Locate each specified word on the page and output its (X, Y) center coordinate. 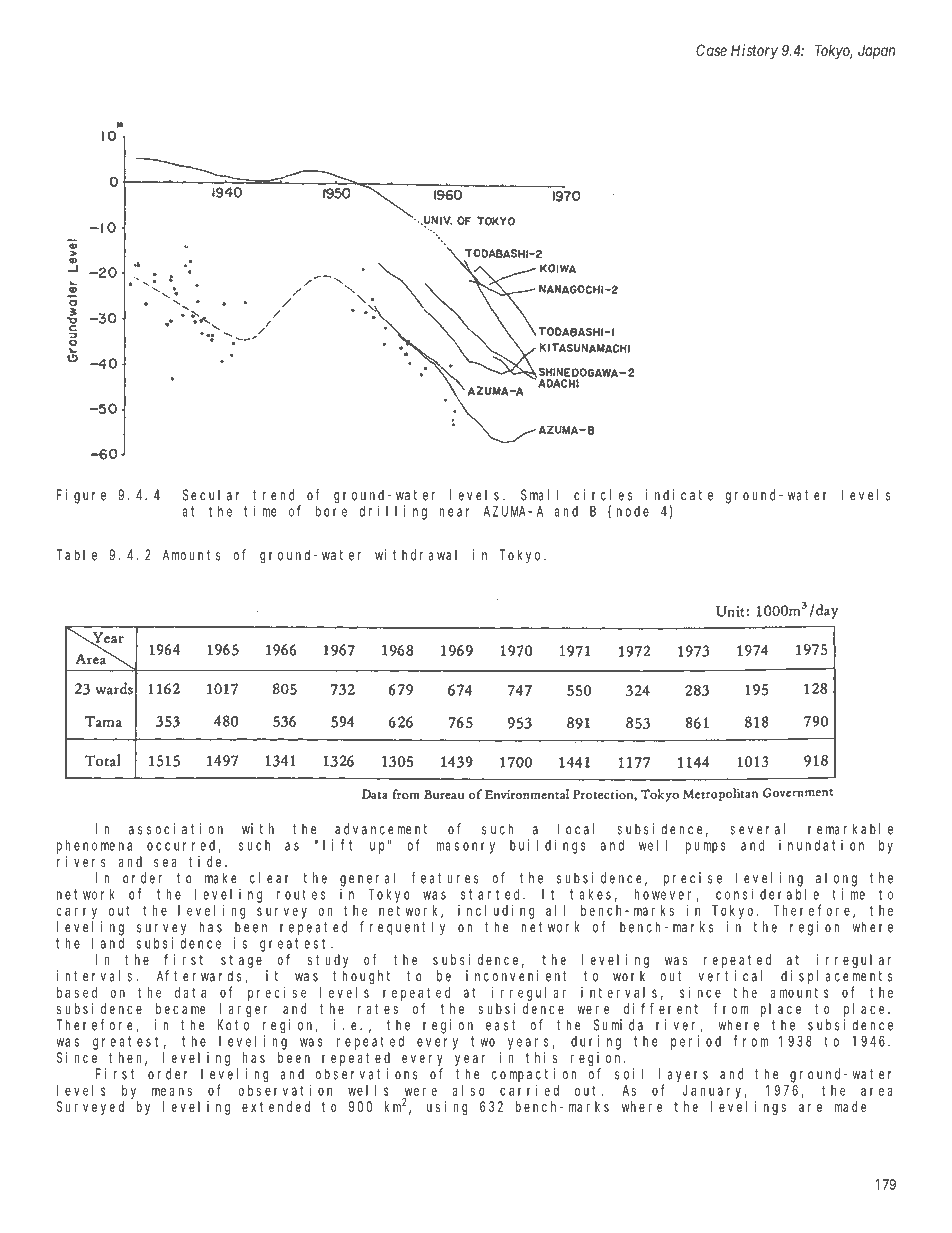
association (176, 829)
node (633, 511)
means (172, 1091)
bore (331, 511)
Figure (81, 496)
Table (77, 555)
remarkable (850, 829)
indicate (679, 495)
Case (711, 50)
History (754, 51)
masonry (466, 848)
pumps (706, 848)
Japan (876, 51)
